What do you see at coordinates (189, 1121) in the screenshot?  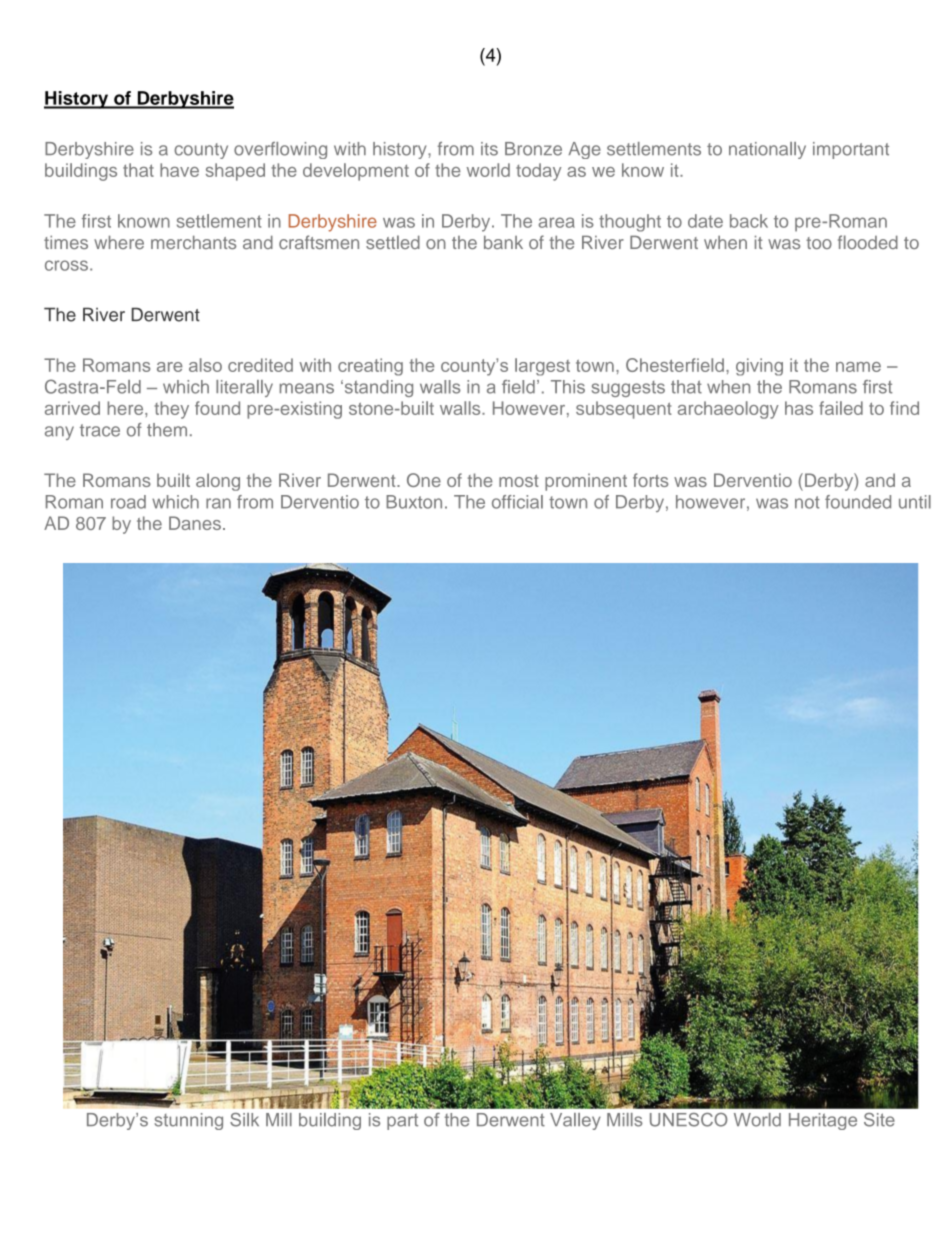 I see `stunning` at bounding box center [189, 1121].
